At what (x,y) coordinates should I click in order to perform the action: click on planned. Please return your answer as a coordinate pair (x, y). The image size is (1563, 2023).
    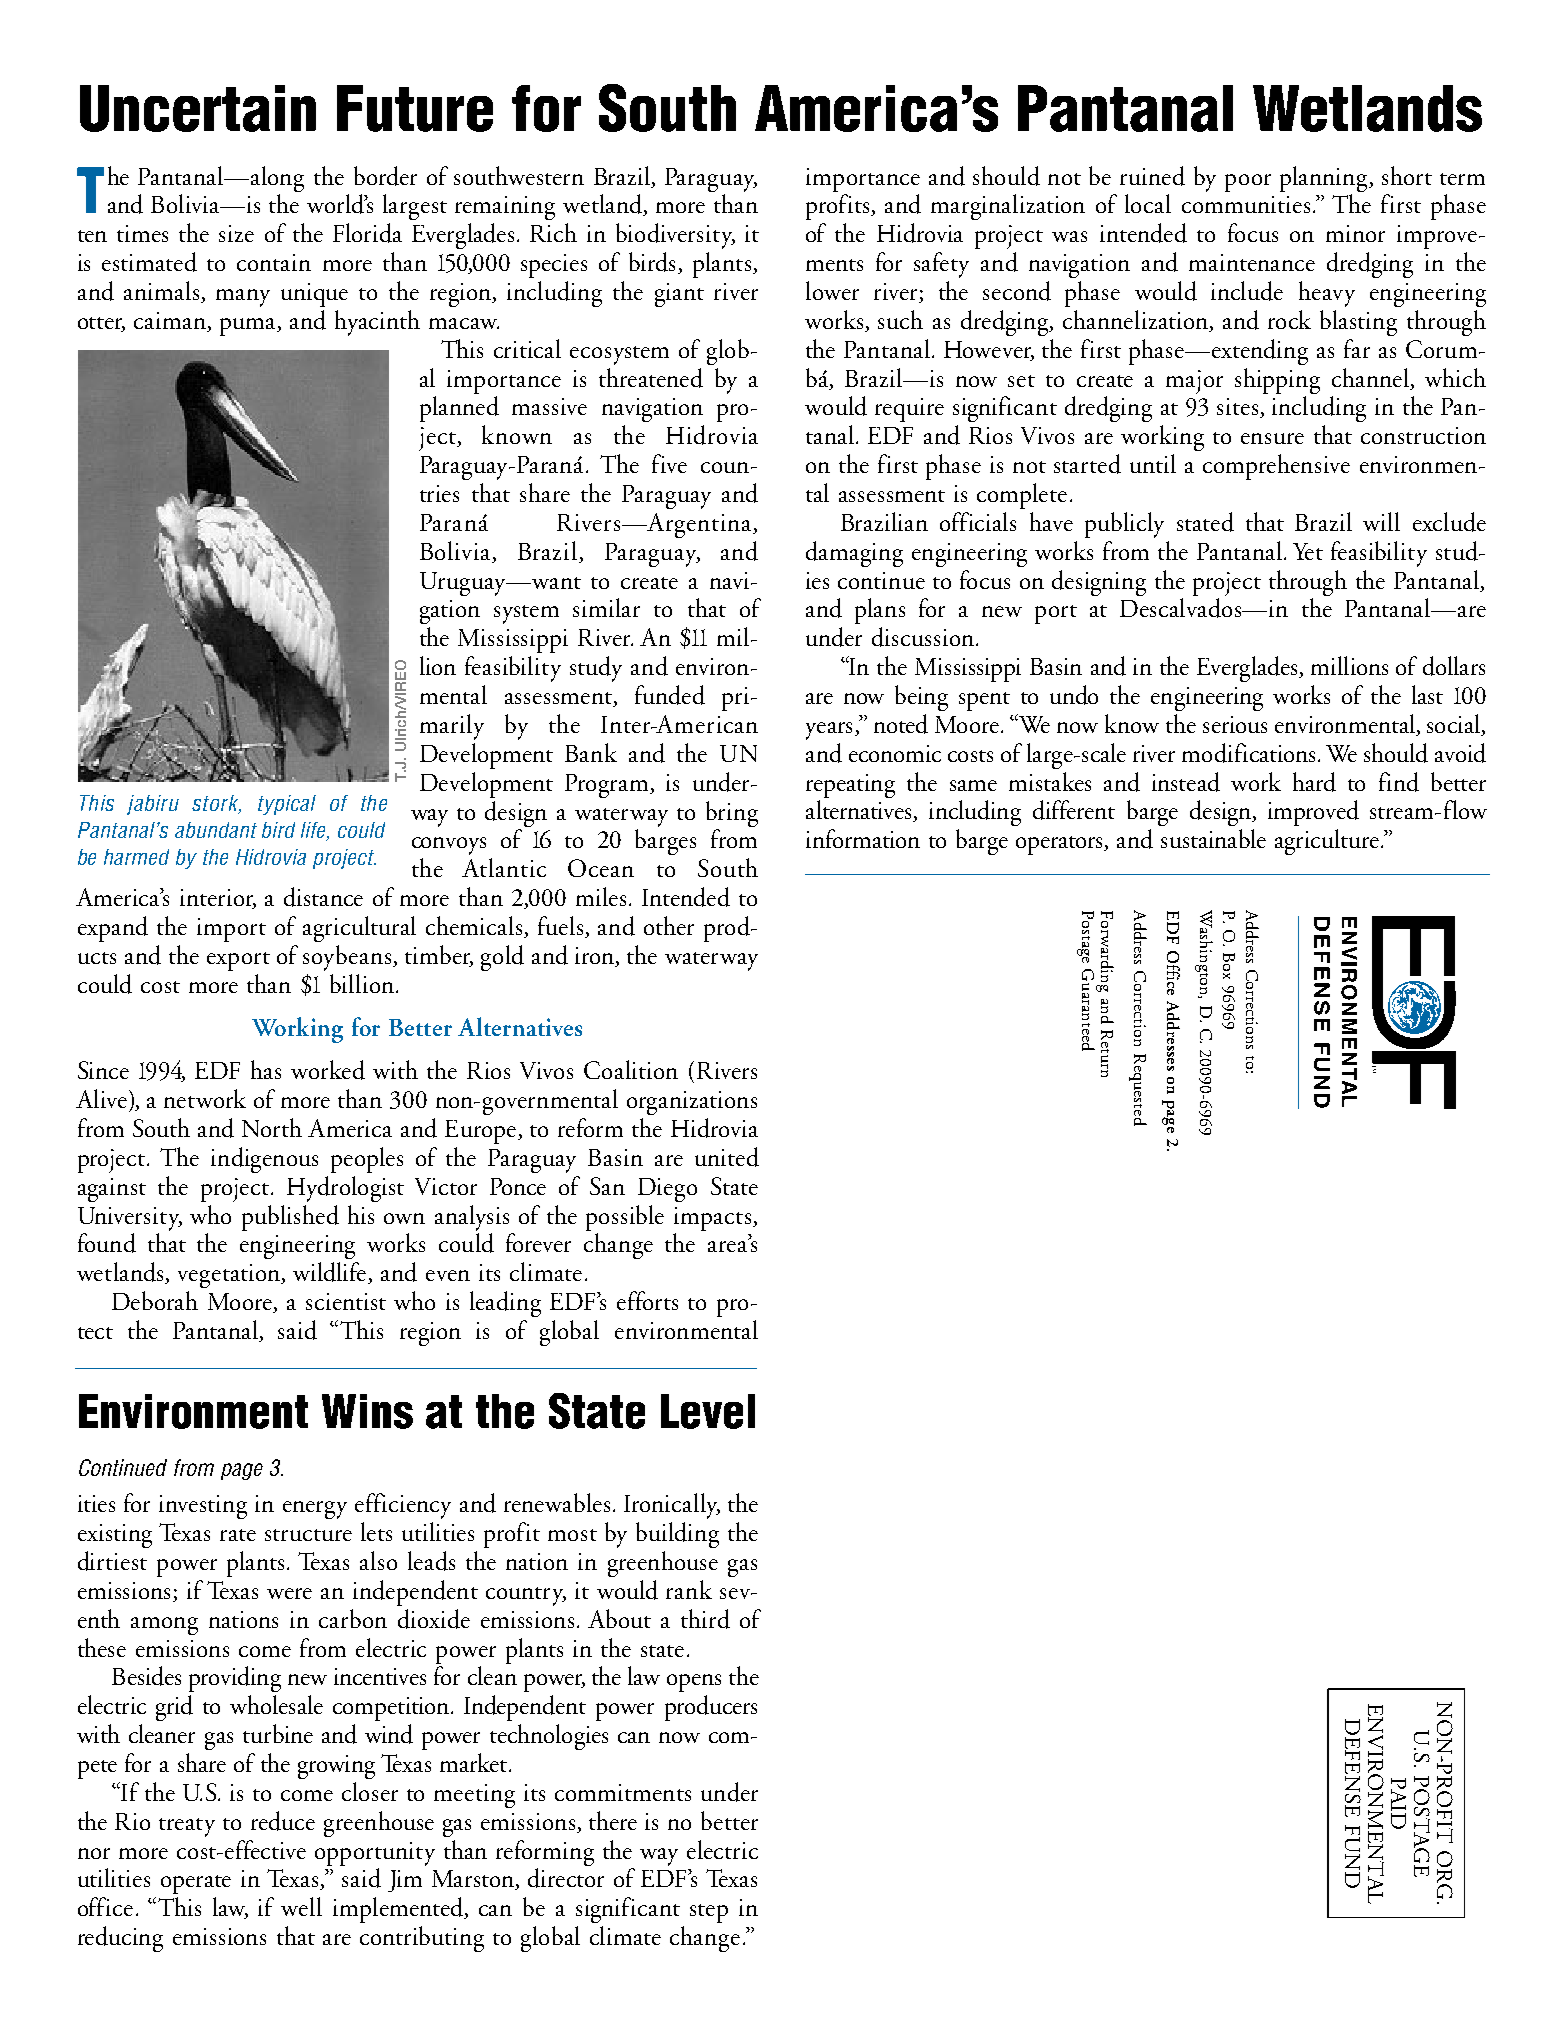
    Looking at the image, I should click on (459, 409).
